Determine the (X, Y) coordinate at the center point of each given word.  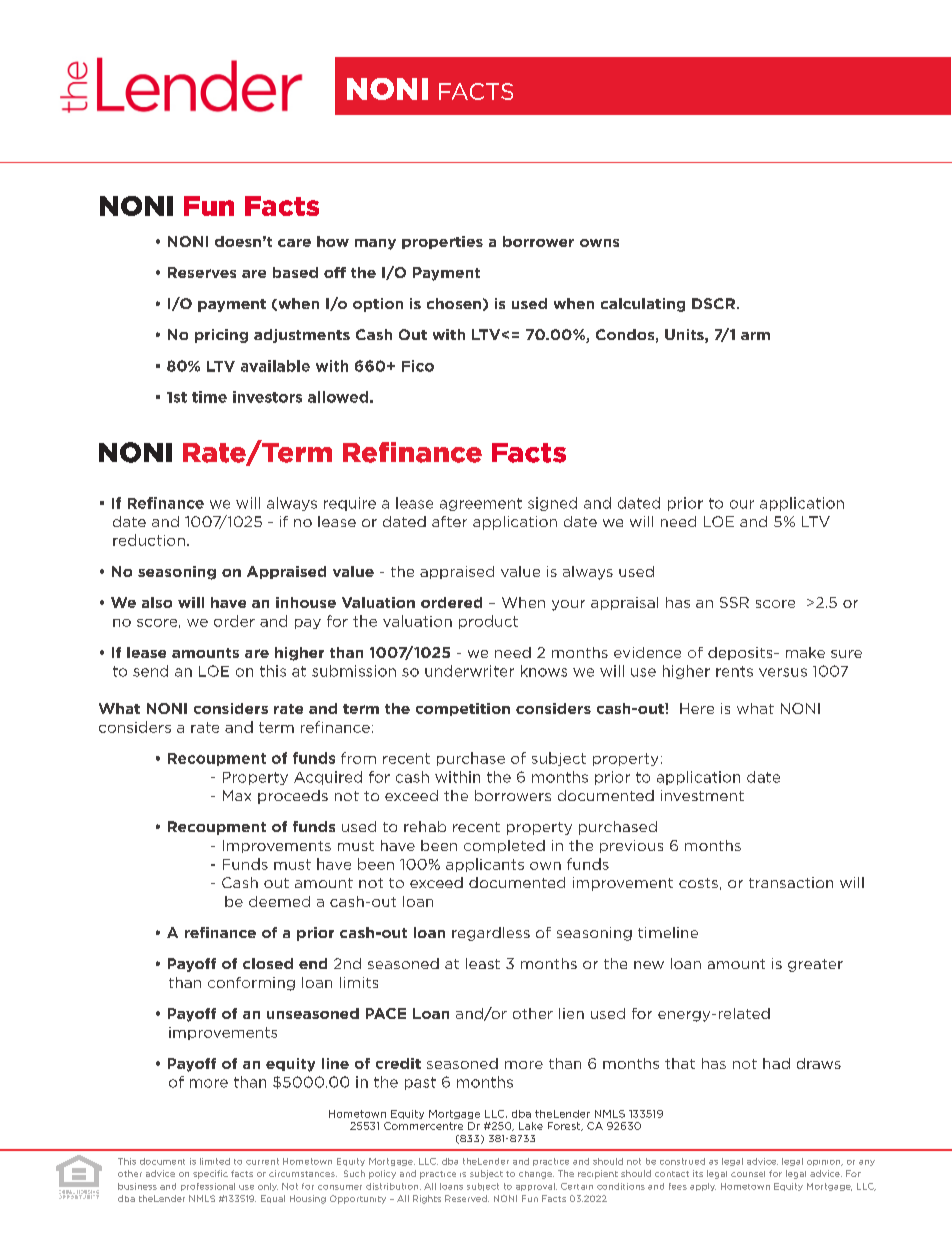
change (536, 1175)
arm (755, 336)
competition (463, 709)
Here (697, 708)
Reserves (202, 272)
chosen (454, 303)
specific (210, 1174)
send (150, 671)
